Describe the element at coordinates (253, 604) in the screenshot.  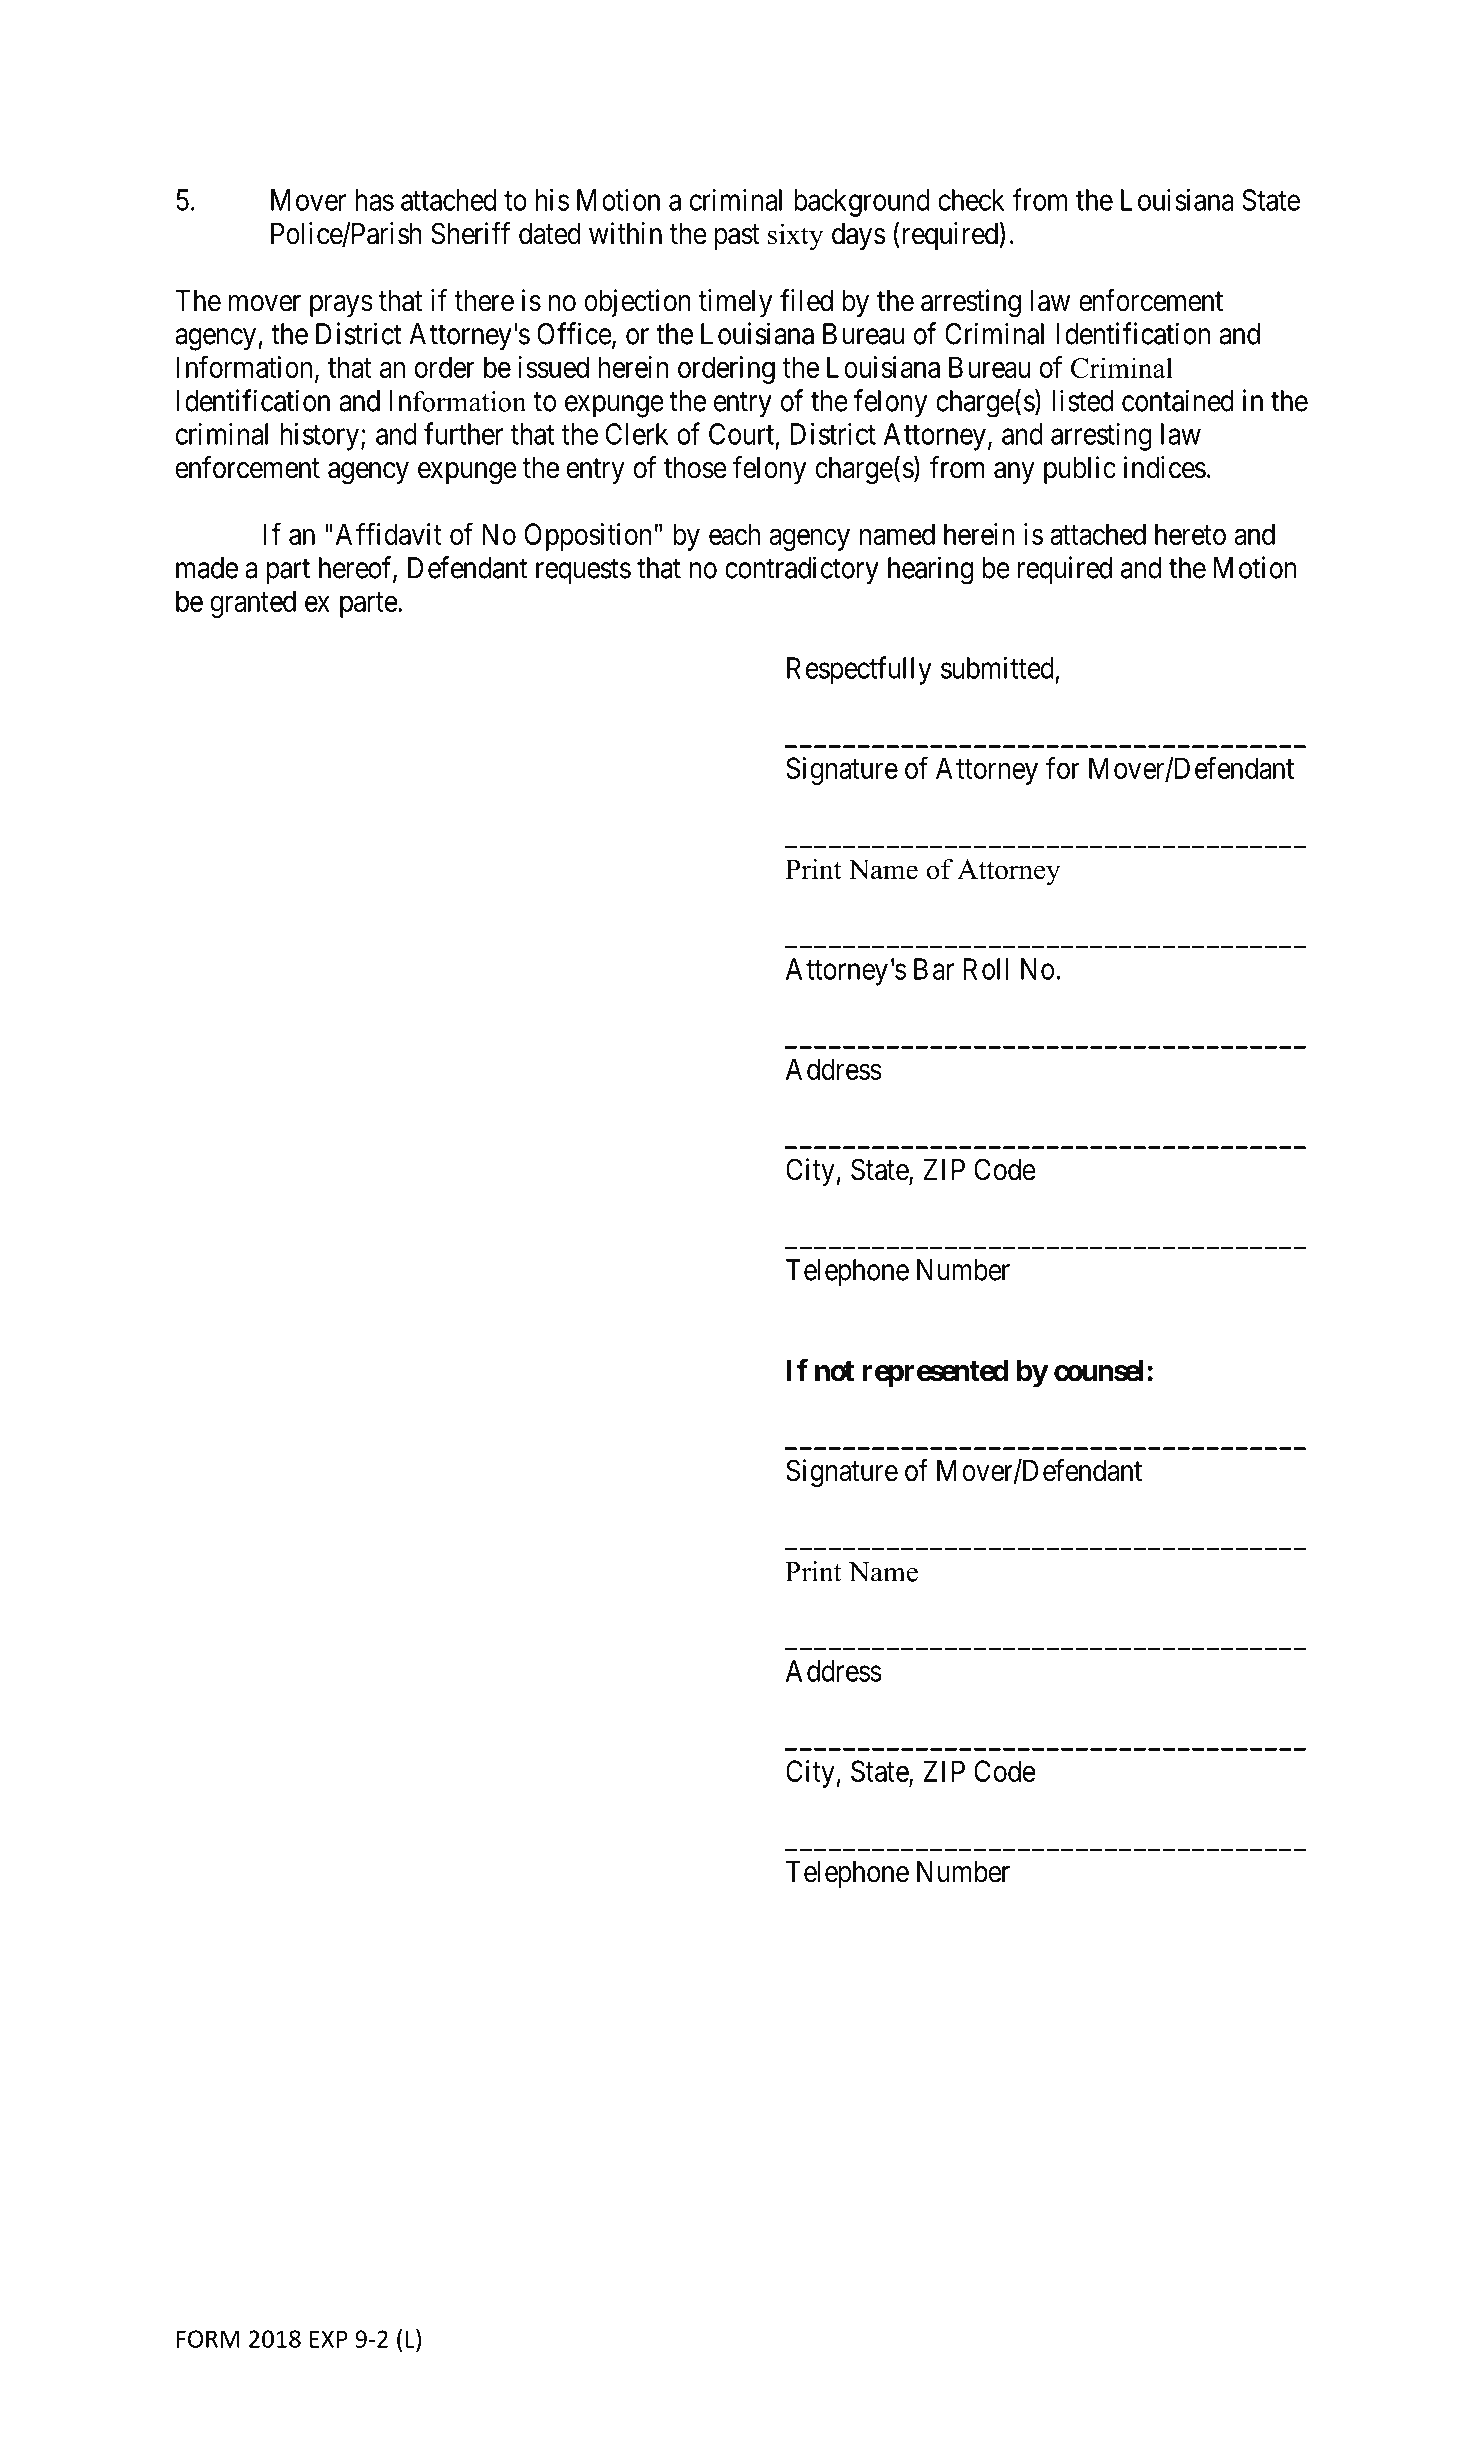
I see `granted` at that location.
